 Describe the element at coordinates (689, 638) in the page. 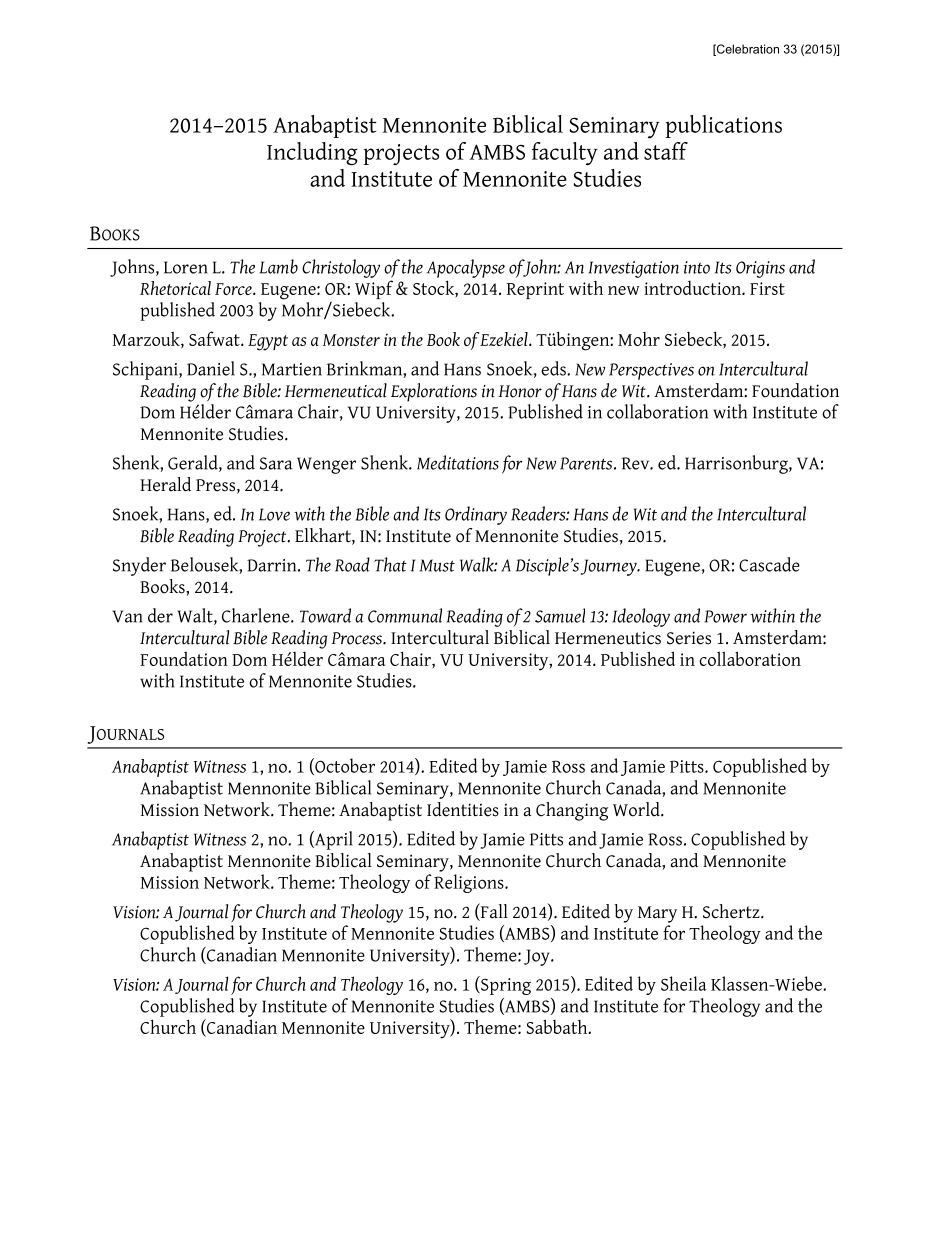

I see `Series` at that location.
